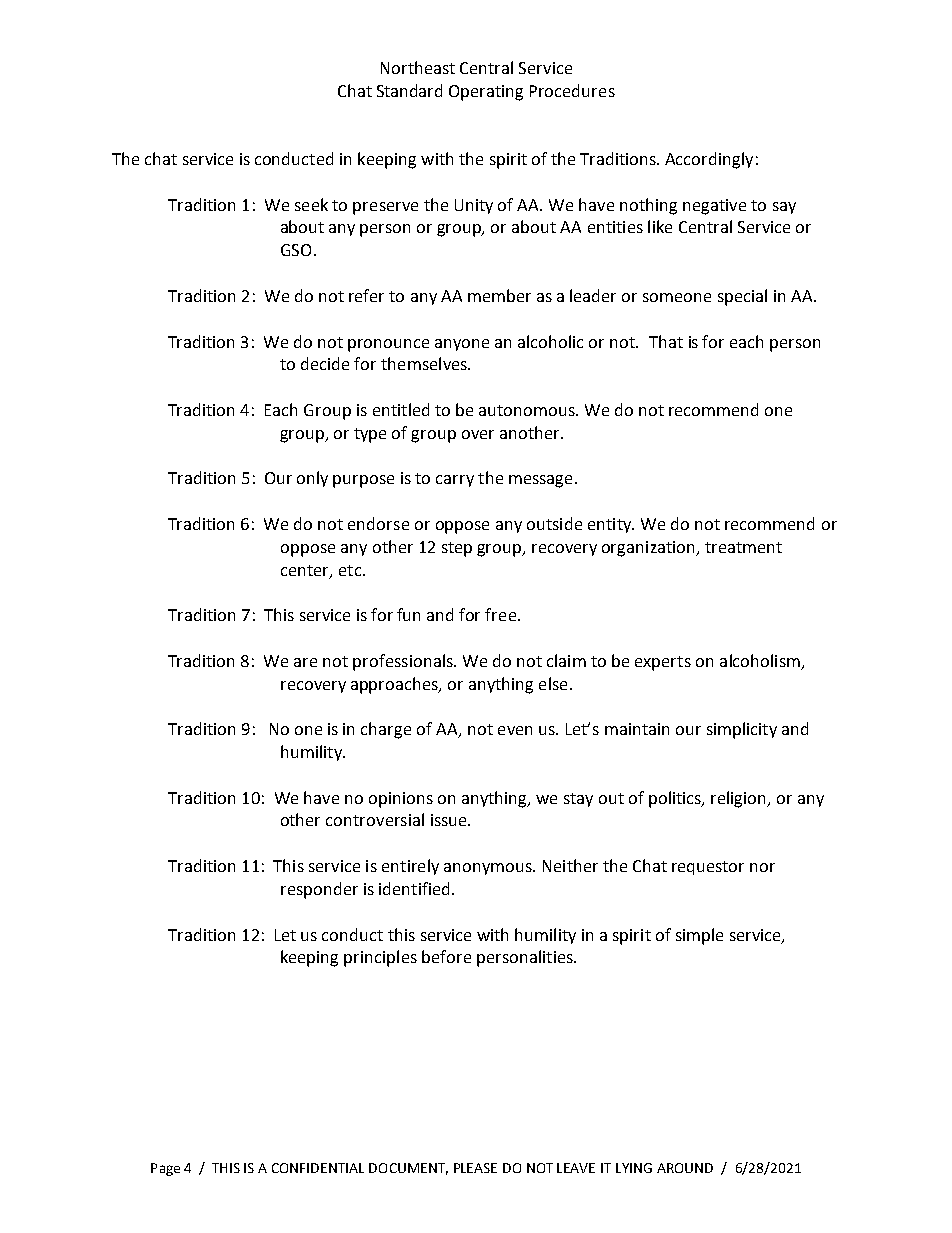 The height and width of the screenshot is (1233, 952). What do you see at coordinates (462, 345) in the screenshot?
I see `anyone` at bounding box center [462, 345].
